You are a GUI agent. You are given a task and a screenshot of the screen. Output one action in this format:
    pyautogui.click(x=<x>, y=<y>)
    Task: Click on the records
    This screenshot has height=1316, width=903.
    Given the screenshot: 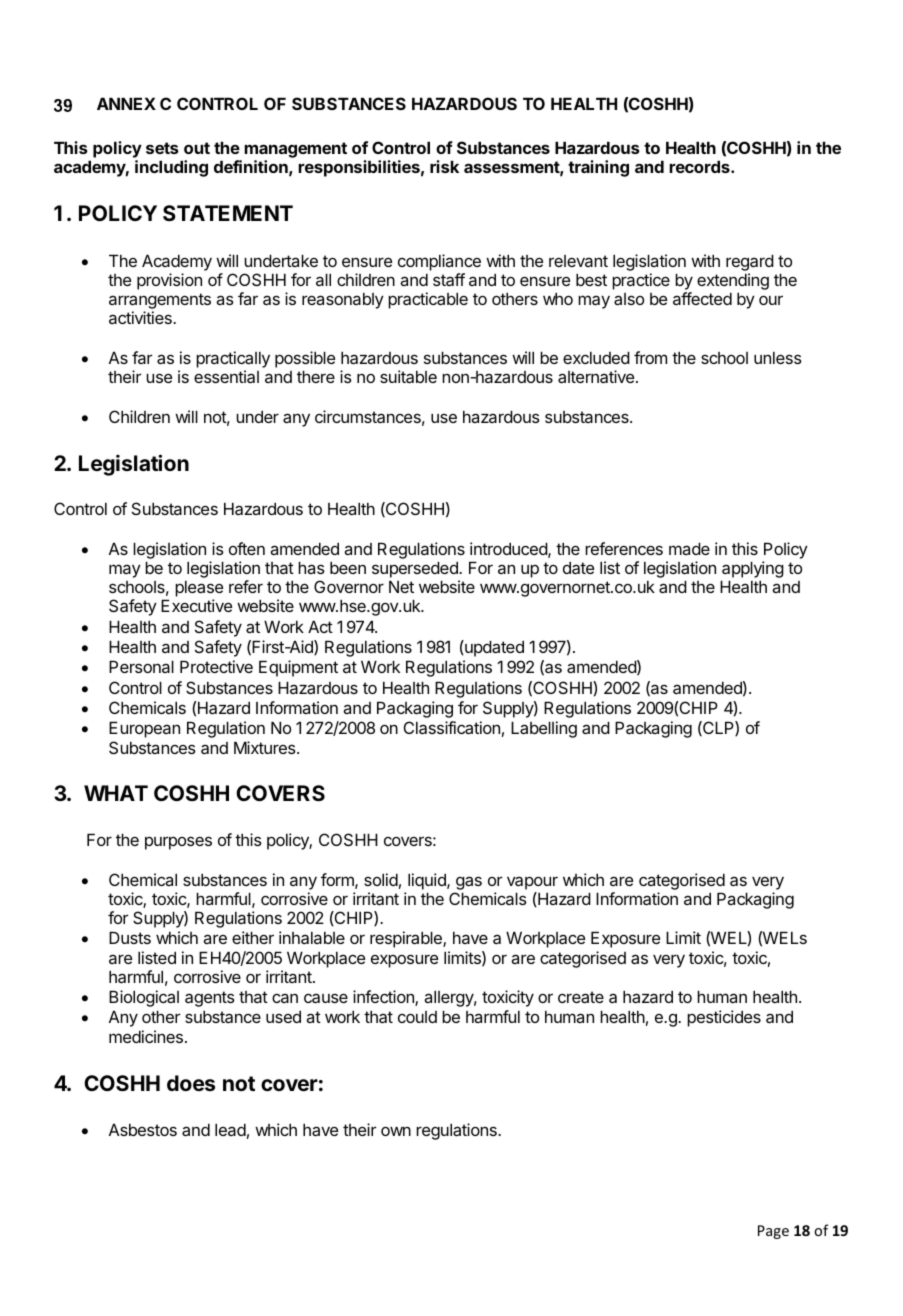 What is the action you would take?
    pyautogui.click(x=700, y=166)
